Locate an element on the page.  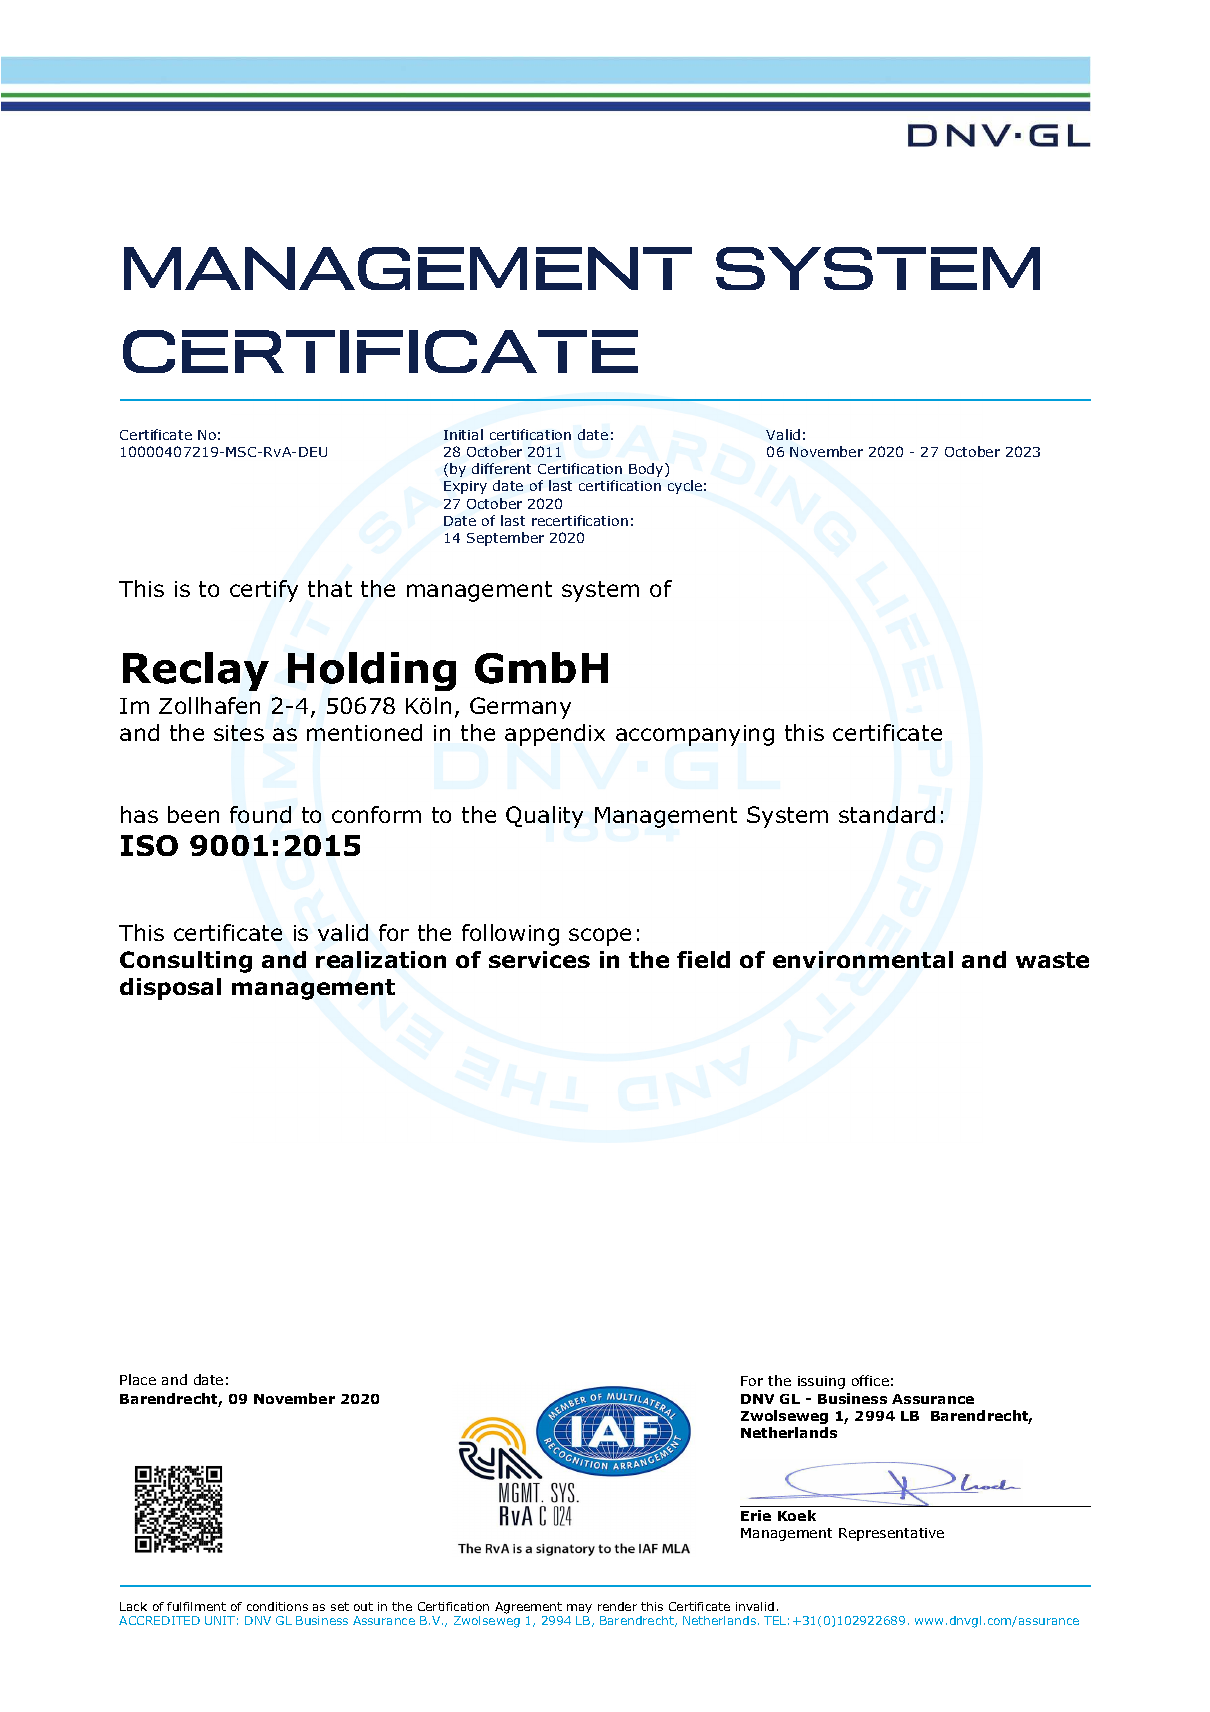
cycle is located at coordinates (685, 487).
